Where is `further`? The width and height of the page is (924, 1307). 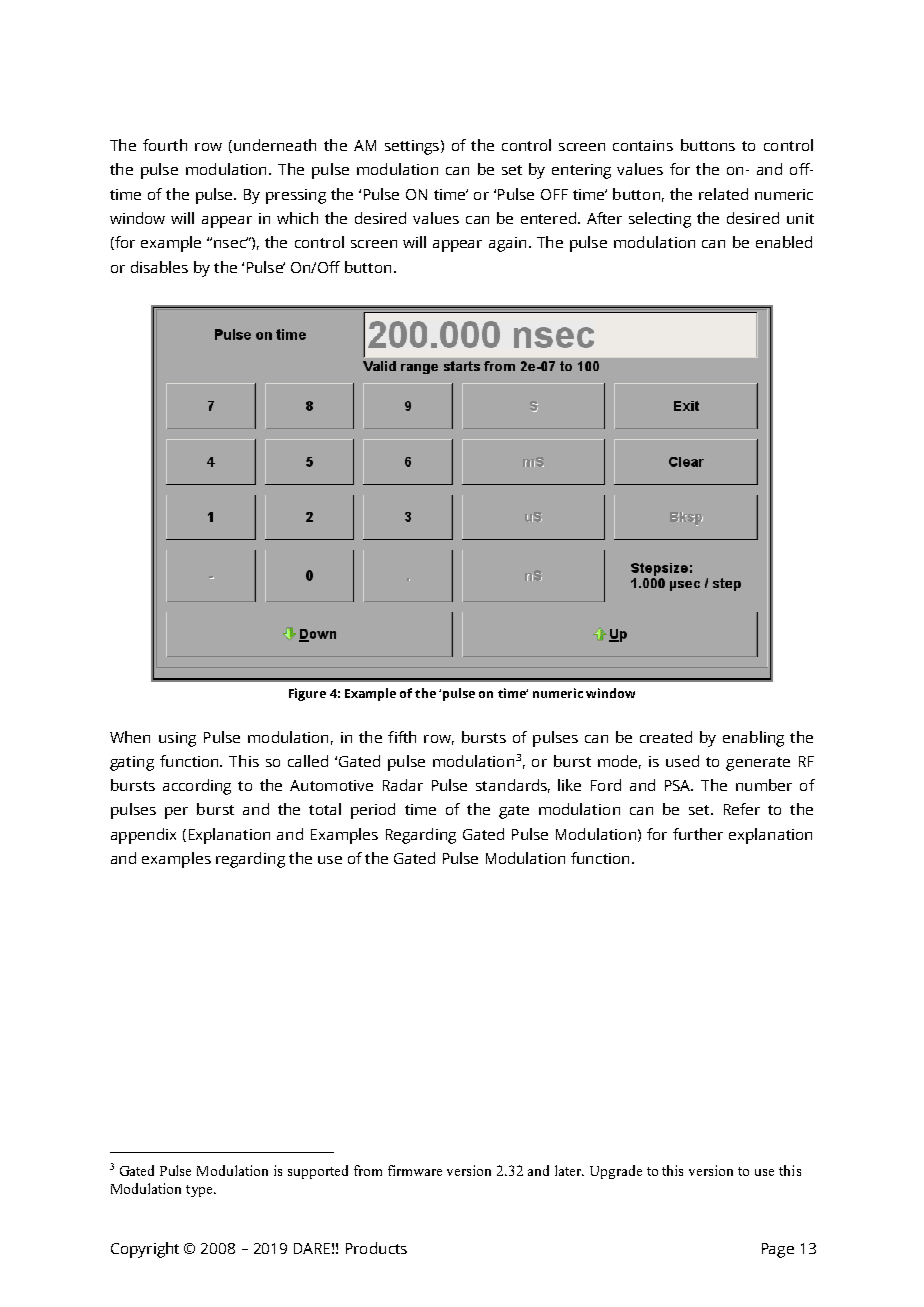 further is located at coordinates (698, 834).
